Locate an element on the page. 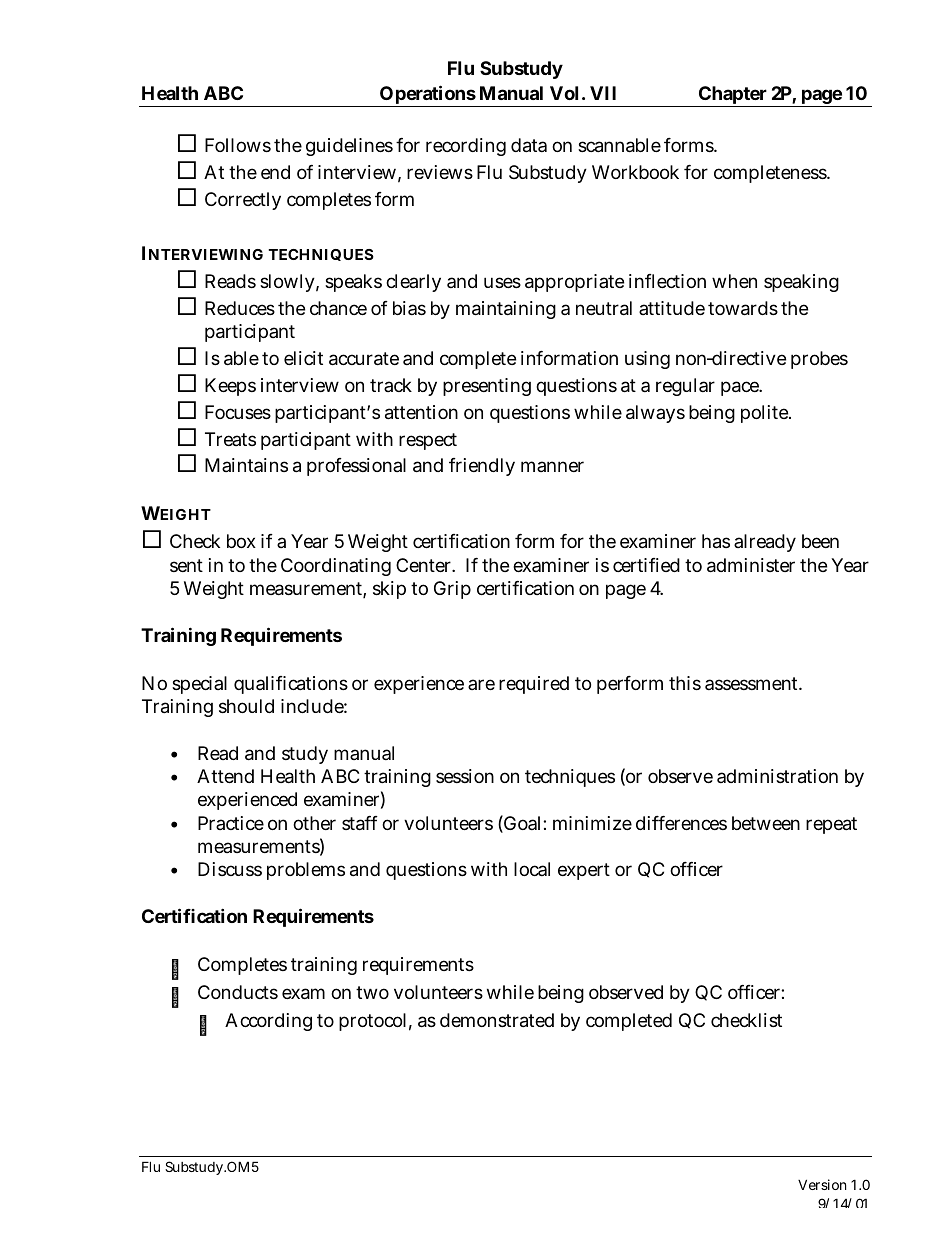 This document has width=952, height=1233. between is located at coordinates (766, 823).
